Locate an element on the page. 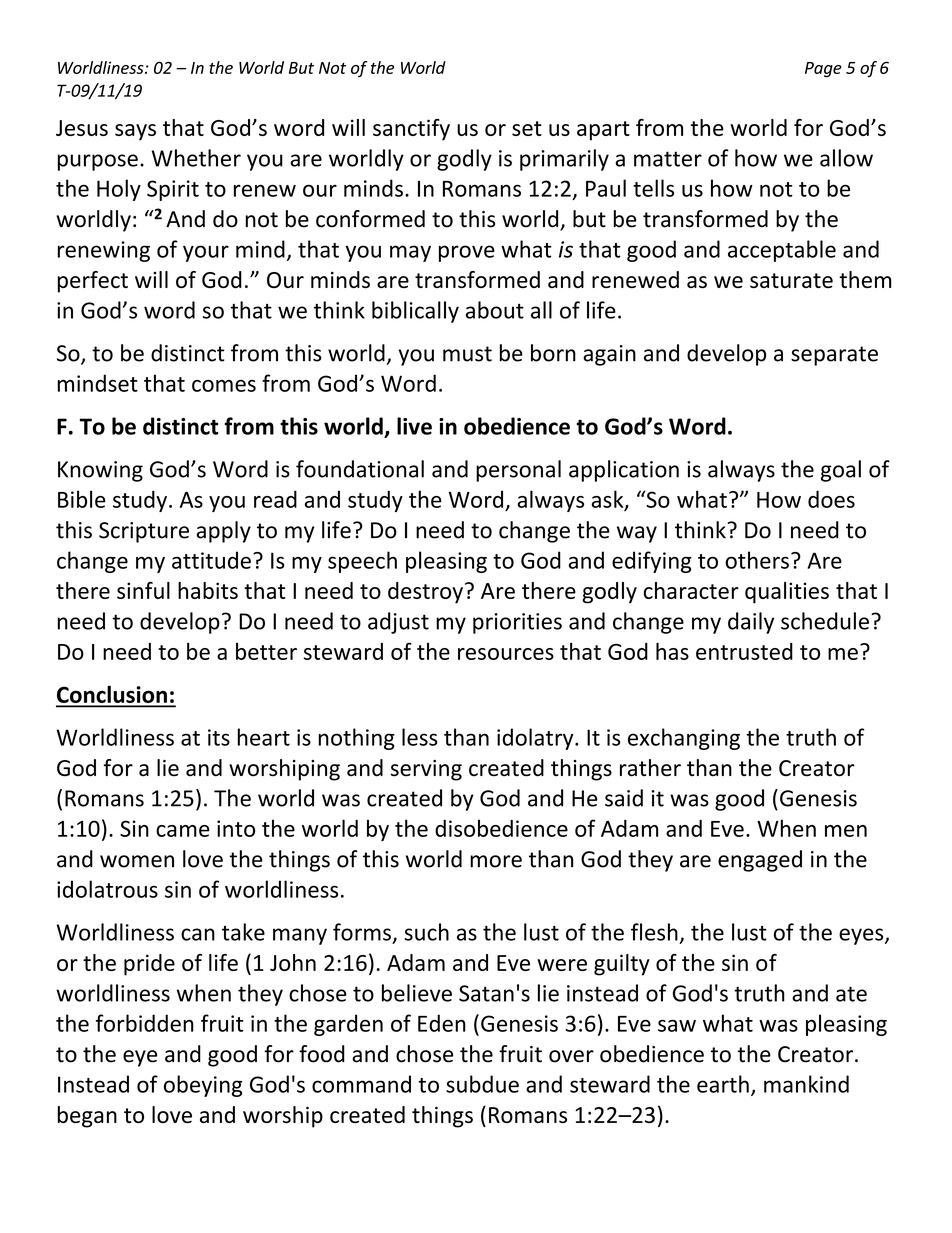 This document has width=952, height=1233. destroy is located at coordinates (425, 593).
